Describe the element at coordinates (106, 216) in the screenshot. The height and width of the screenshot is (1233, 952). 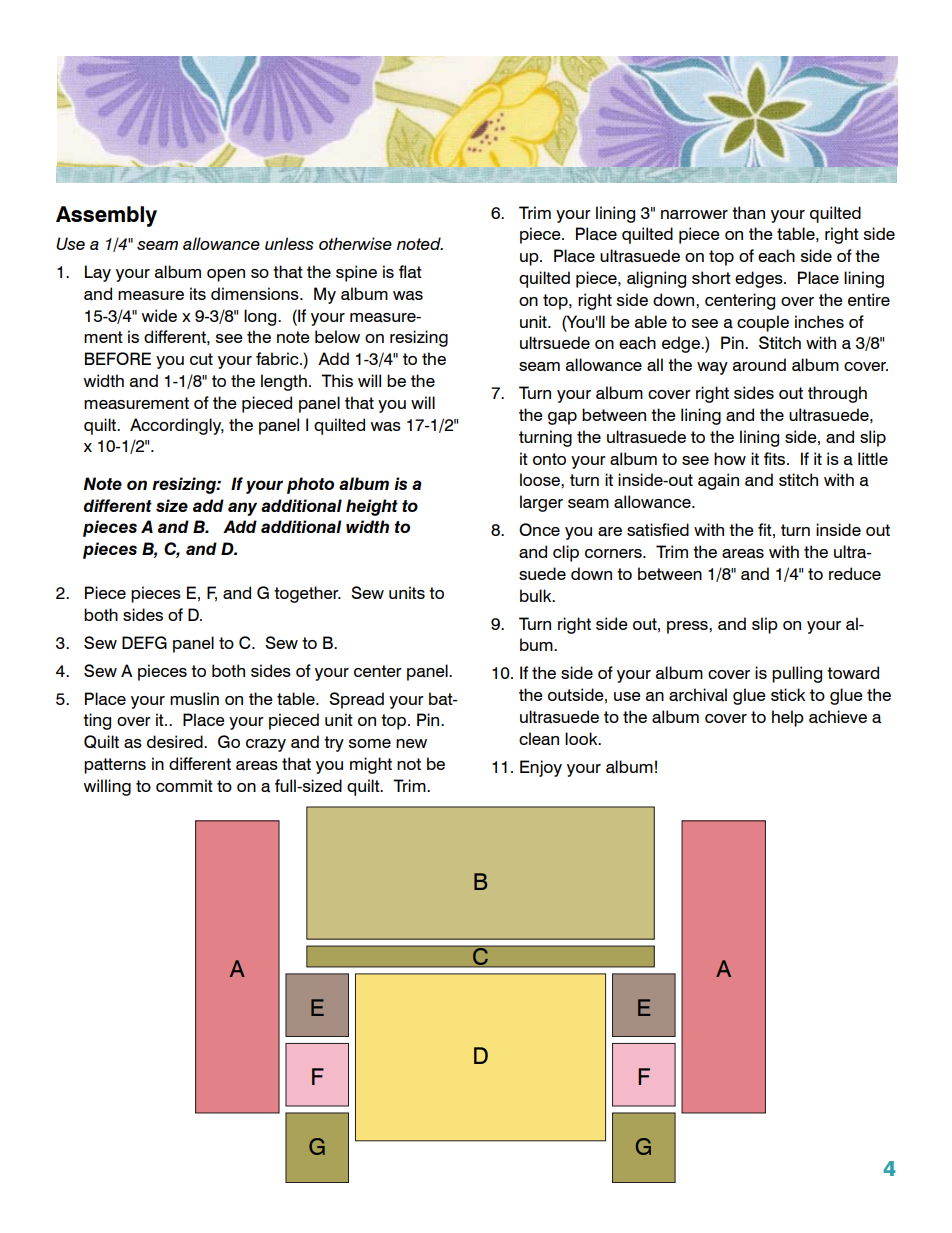
I see `Assembly` at that location.
